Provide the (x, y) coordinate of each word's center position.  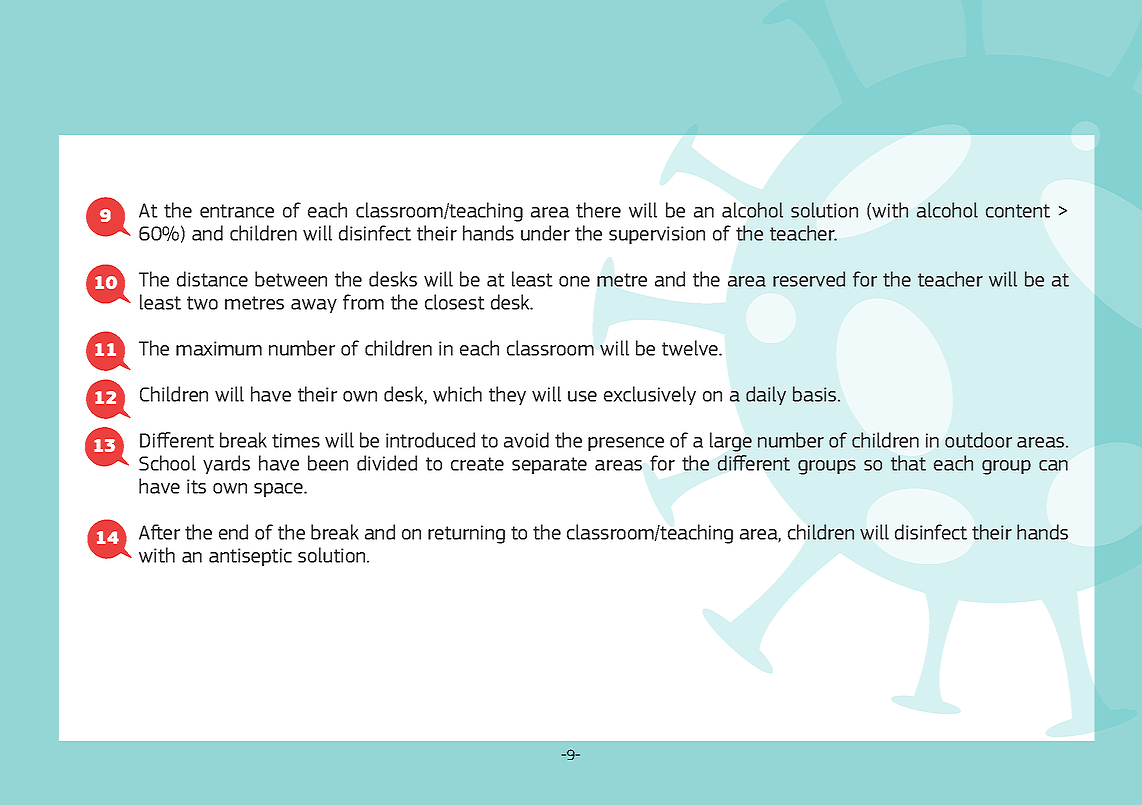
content (1018, 211)
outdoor (978, 440)
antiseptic (250, 557)
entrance (237, 211)
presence (626, 444)
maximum (219, 348)
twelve (691, 348)
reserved (809, 279)
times (296, 440)
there (598, 210)
